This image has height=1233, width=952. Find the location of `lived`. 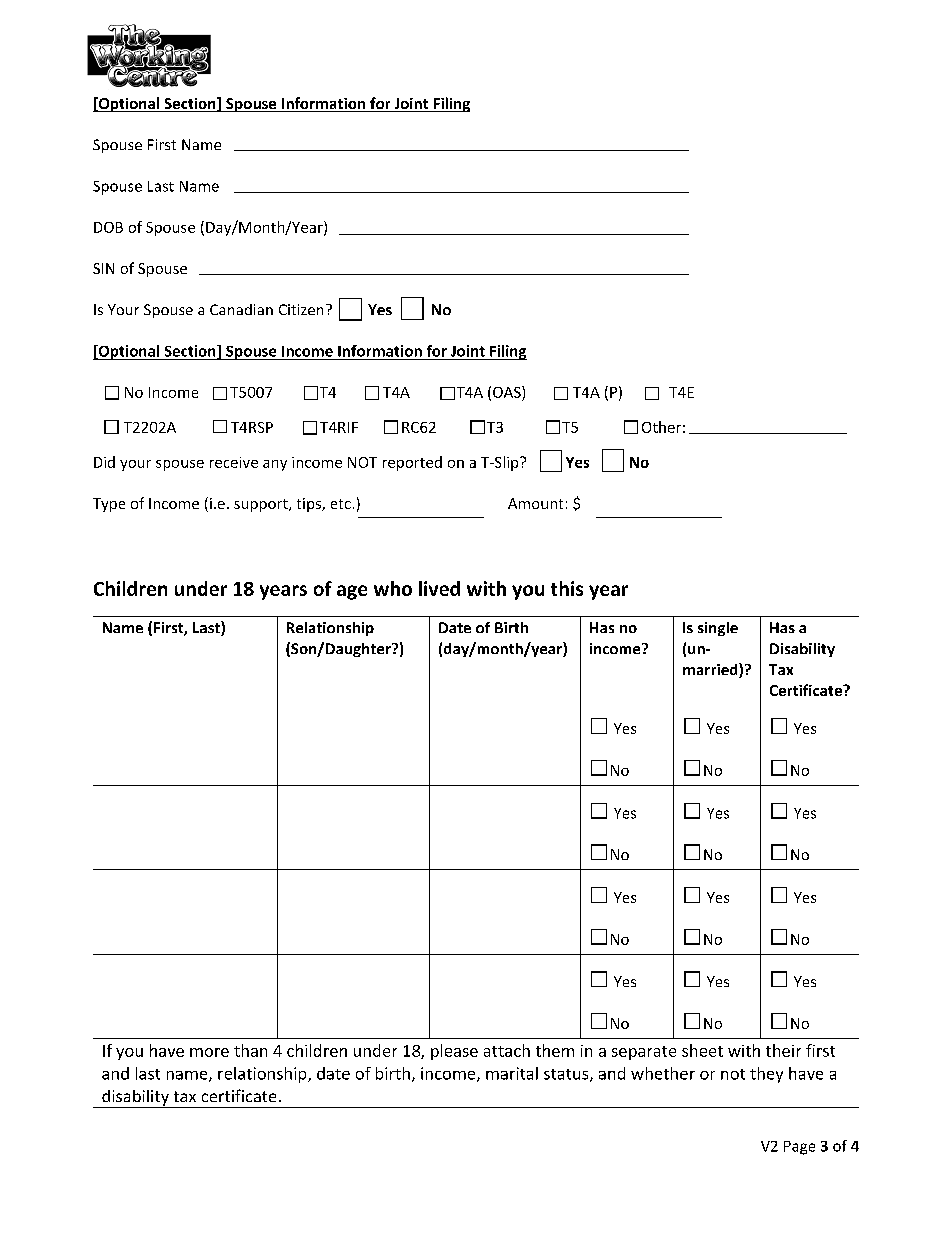

lived is located at coordinates (439, 588).
